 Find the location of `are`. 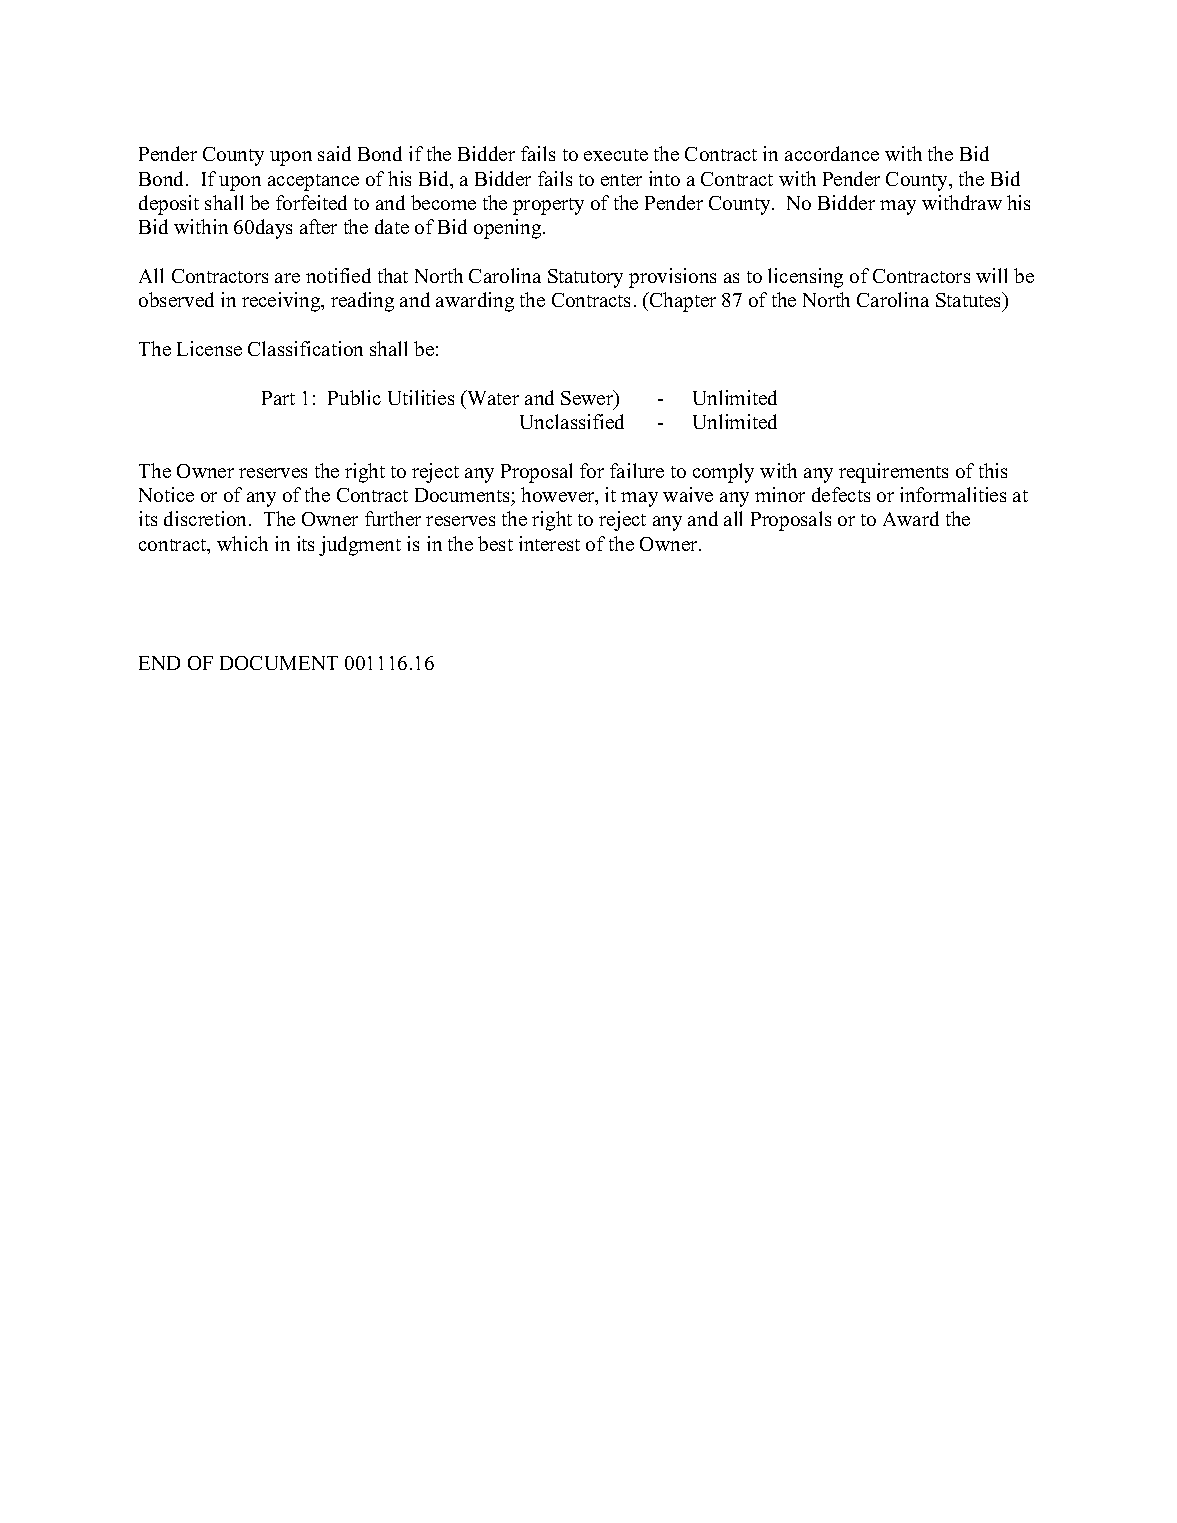

are is located at coordinates (287, 278).
